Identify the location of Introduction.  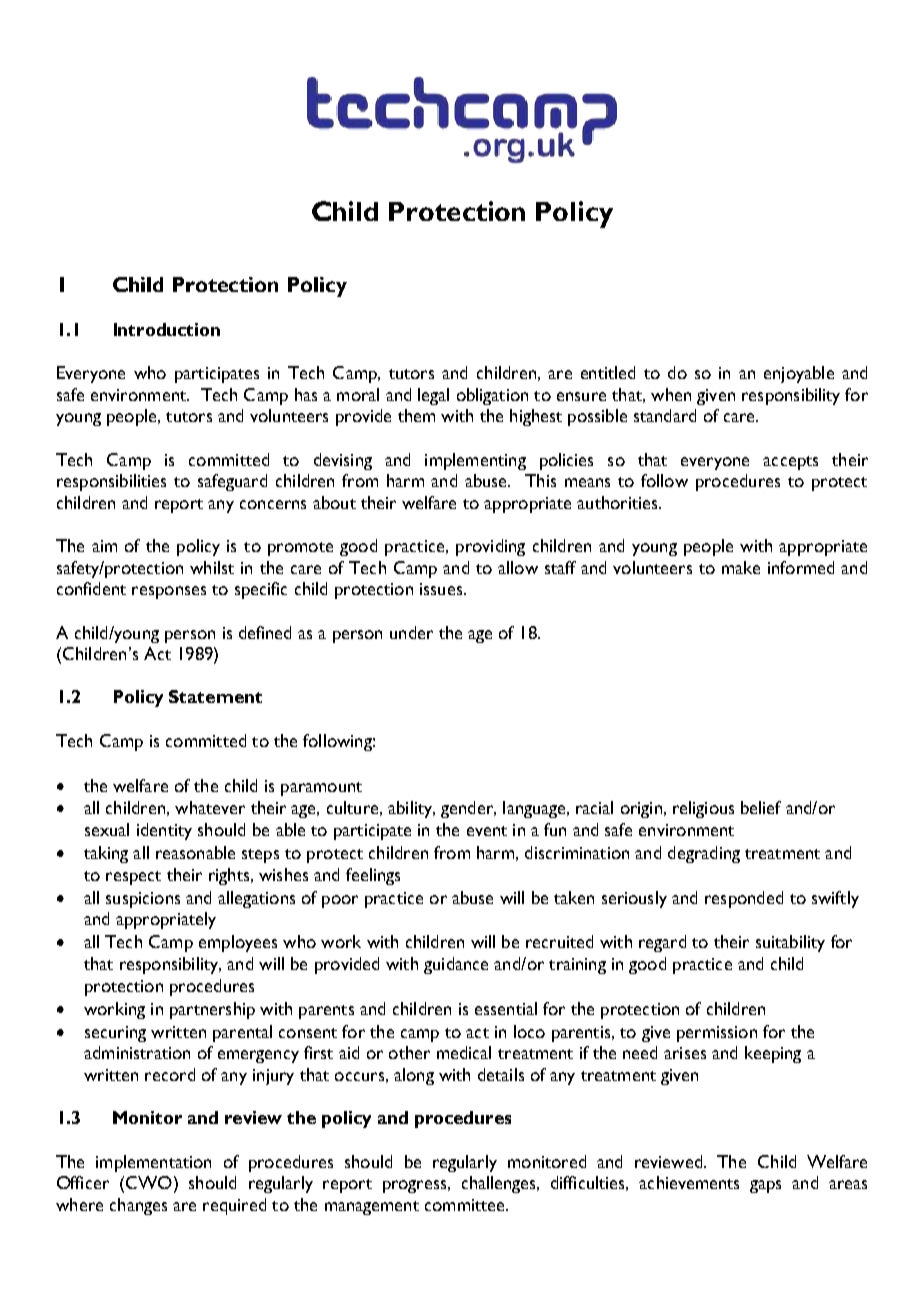
(167, 329).
